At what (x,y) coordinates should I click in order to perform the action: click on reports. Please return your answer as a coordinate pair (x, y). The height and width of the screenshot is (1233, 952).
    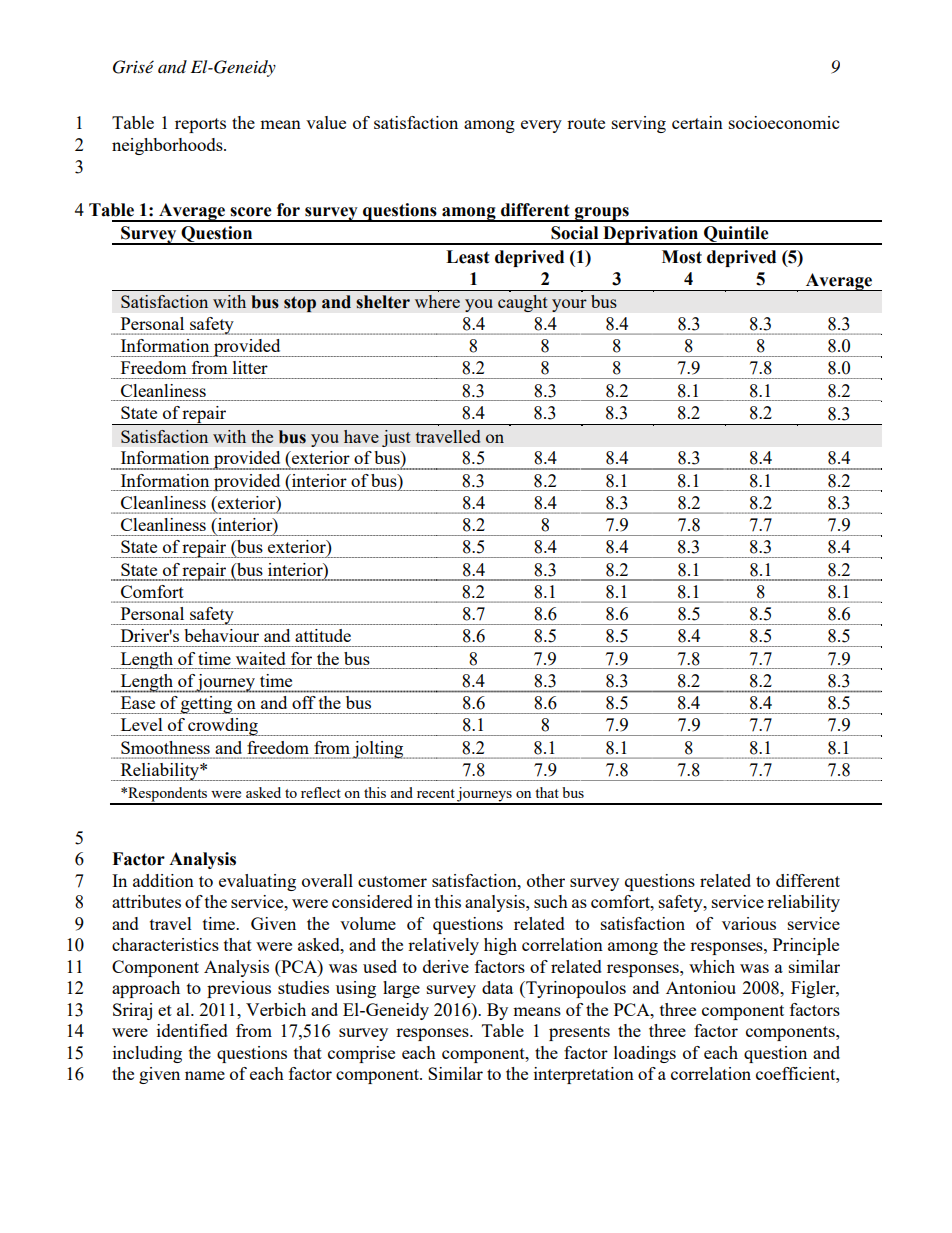
    Looking at the image, I should click on (200, 125).
